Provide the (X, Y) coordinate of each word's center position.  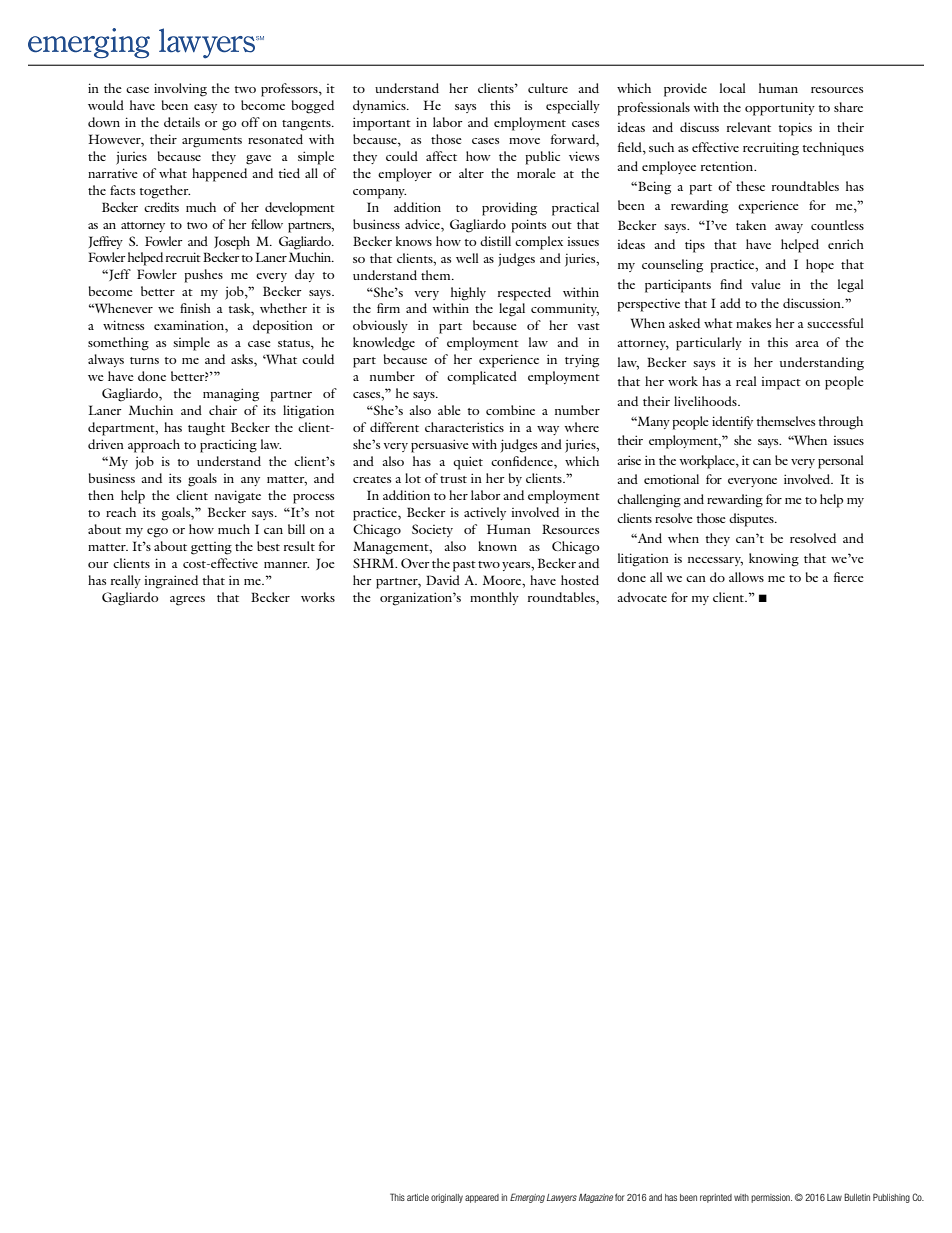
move (524, 141)
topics (795, 129)
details (182, 122)
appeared (482, 1198)
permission (771, 1198)
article (418, 1197)
